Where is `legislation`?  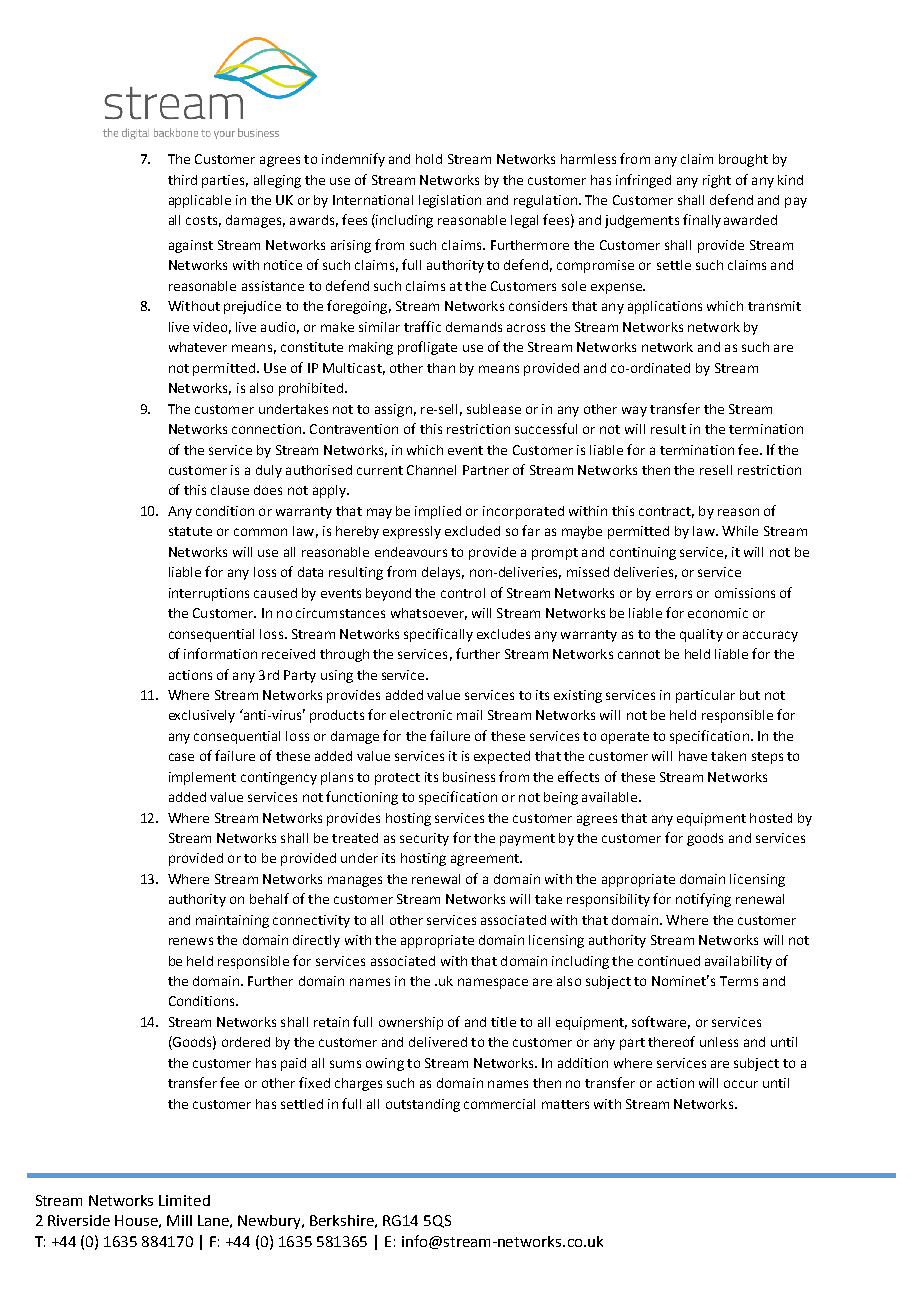 legislation is located at coordinates (450, 201).
